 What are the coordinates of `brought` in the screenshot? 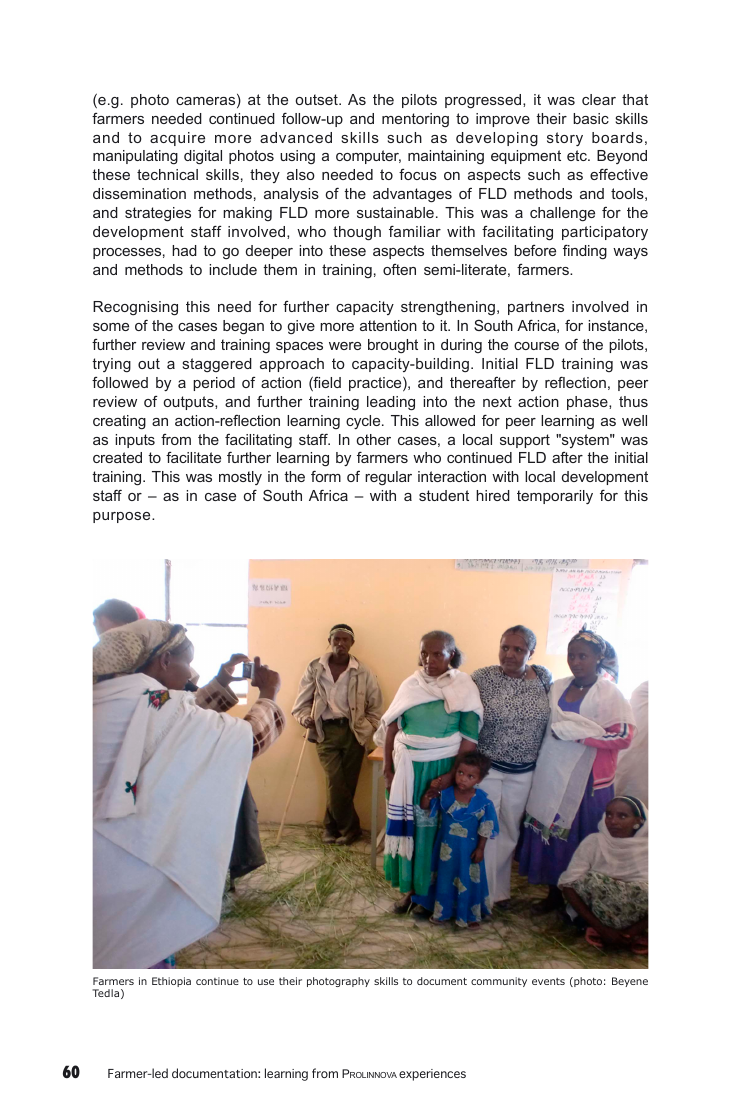 It's located at (393, 346).
